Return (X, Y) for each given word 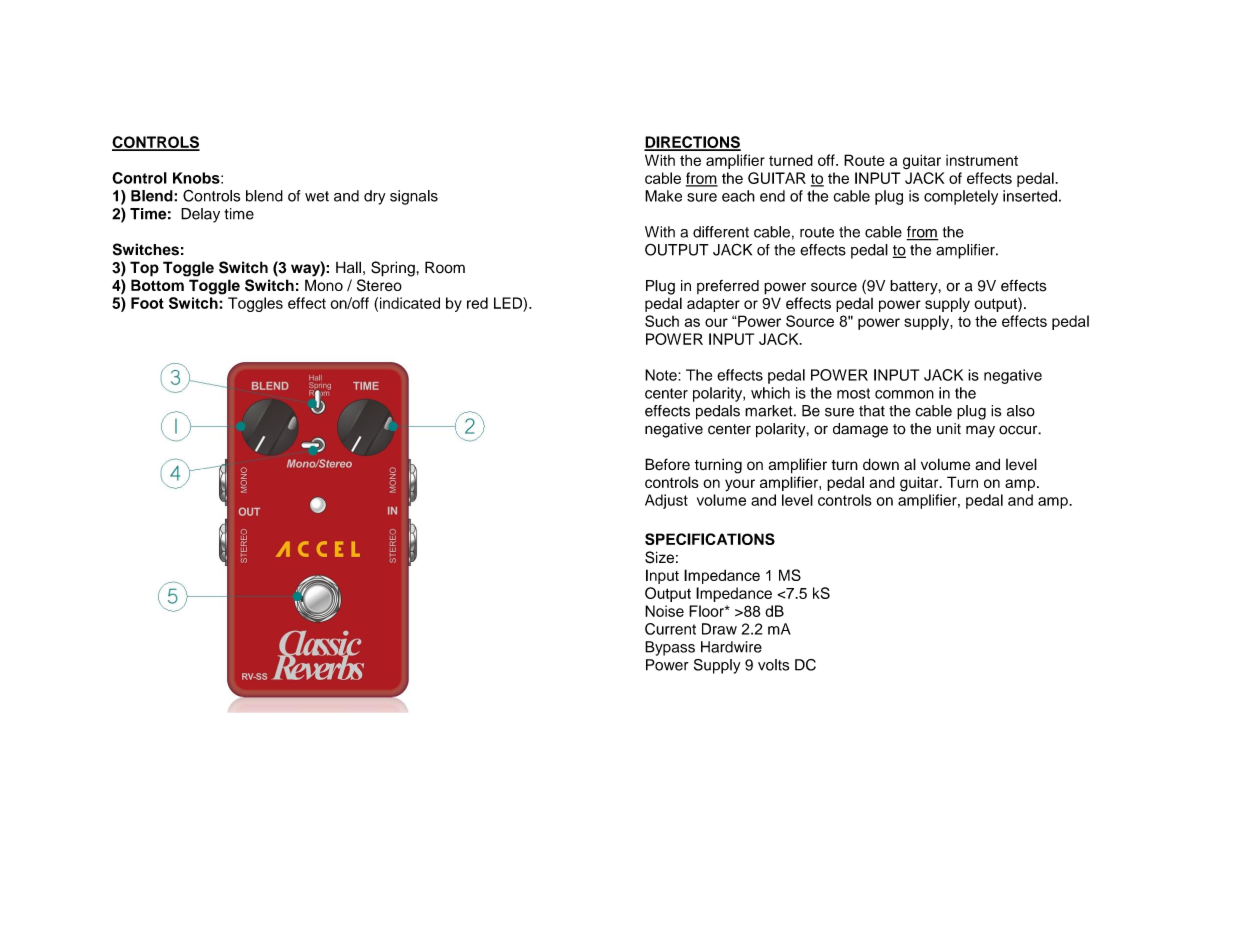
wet (317, 196)
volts (773, 665)
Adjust (666, 501)
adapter (713, 304)
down (881, 464)
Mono (324, 285)
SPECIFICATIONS (710, 539)
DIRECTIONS (692, 143)
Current (670, 629)
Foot (147, 303)
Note (662, 375)
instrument (982, 160)
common (904, 394)
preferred (728, 287)
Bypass (670, 648)
